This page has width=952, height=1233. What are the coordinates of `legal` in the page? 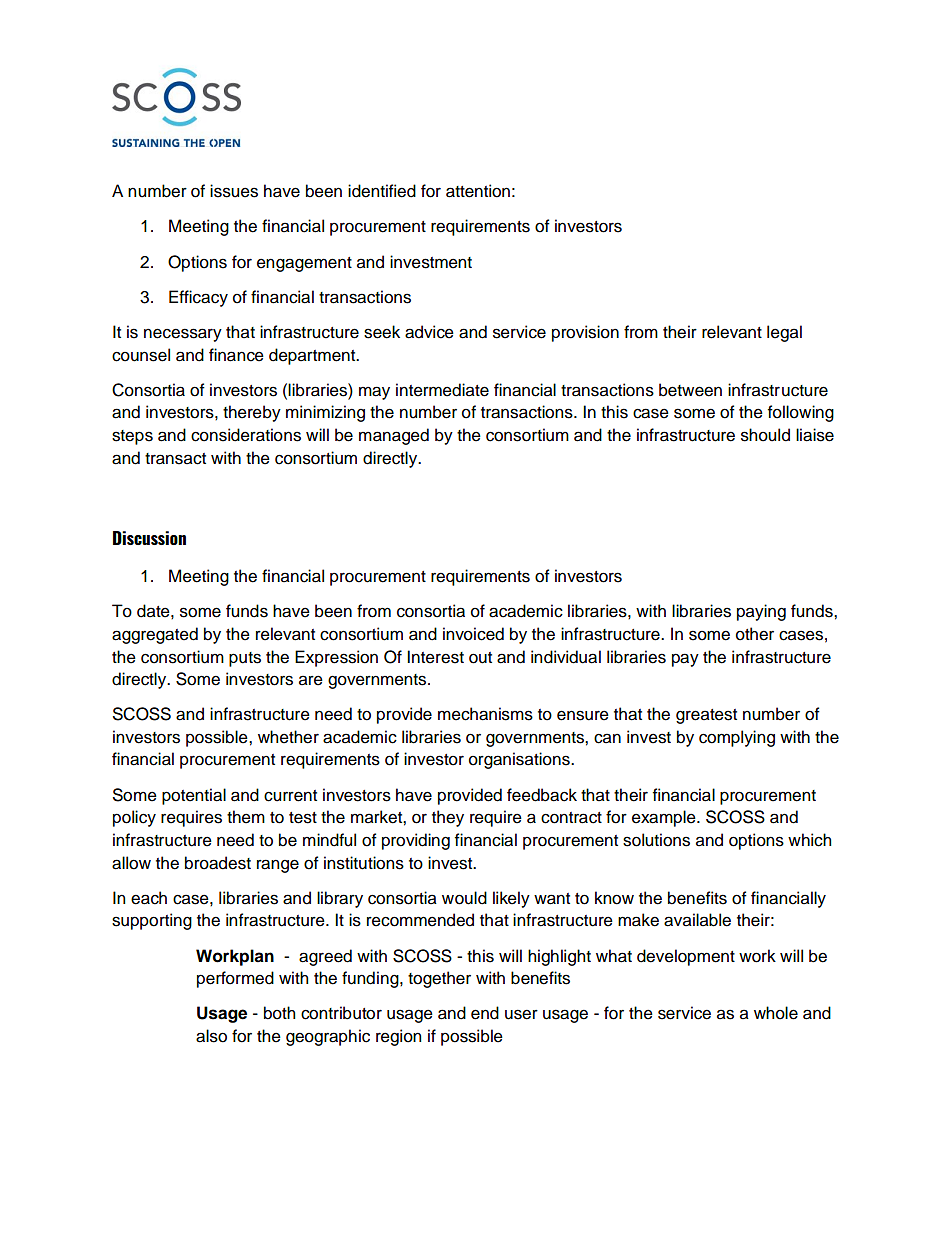 It's located at (784, 333).
